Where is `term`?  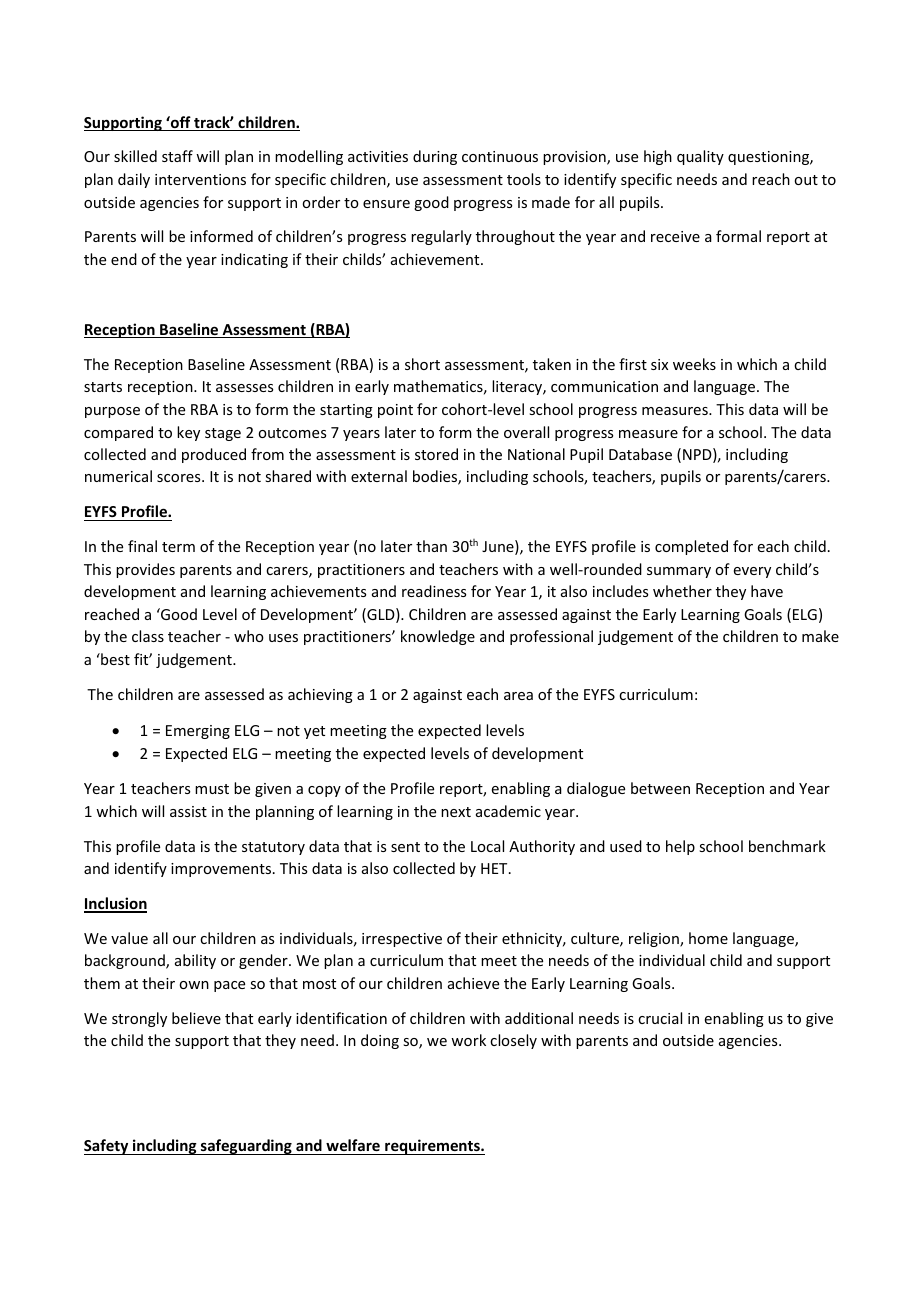
term is located at coordinates (178, 547).
